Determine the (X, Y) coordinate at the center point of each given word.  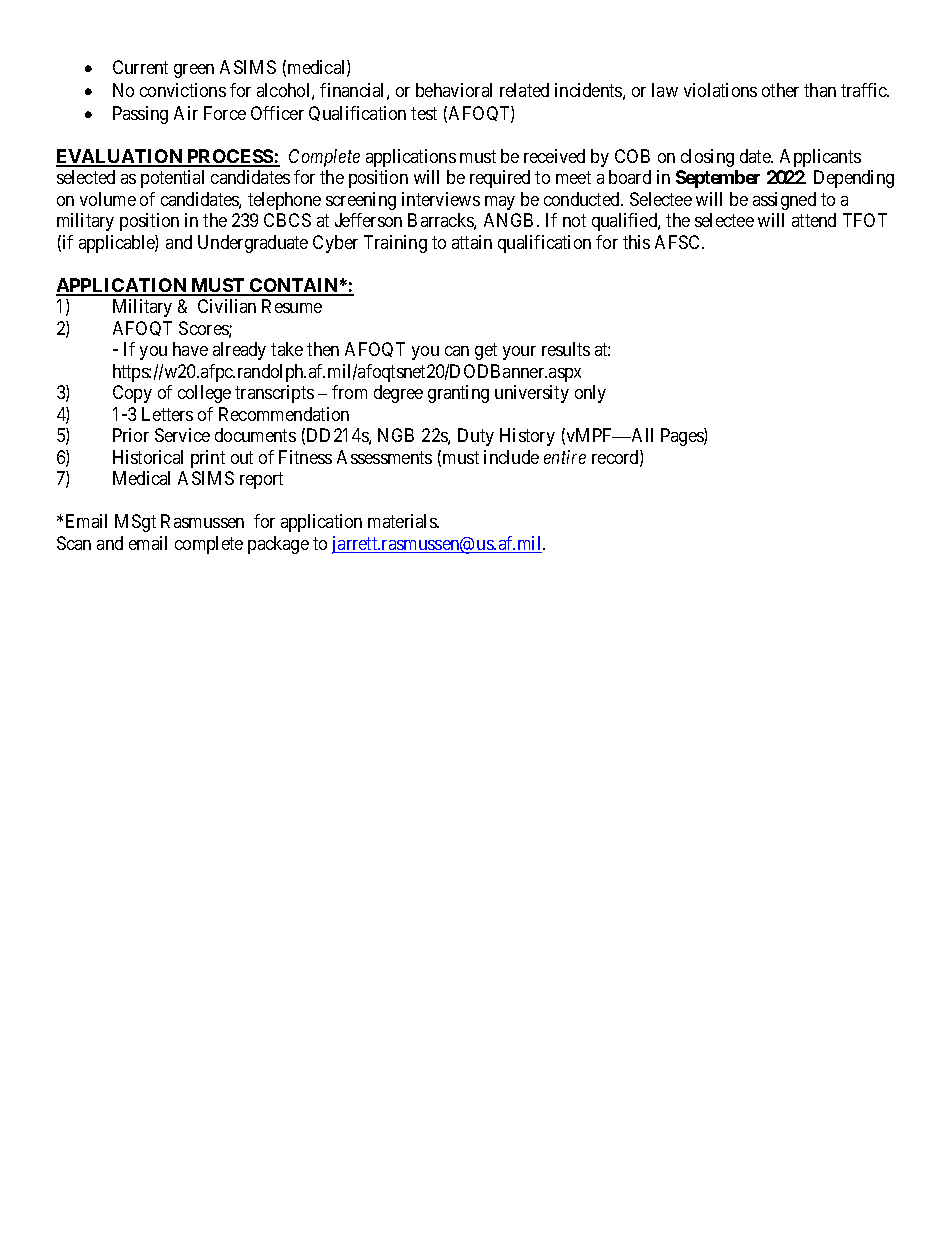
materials (403, 521)
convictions (183, 90)
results (566, 349)
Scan (74, 543)
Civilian (227, 306)
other (780, 90)
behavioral (454, 90)
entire (565, 457)
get (486, 351)
